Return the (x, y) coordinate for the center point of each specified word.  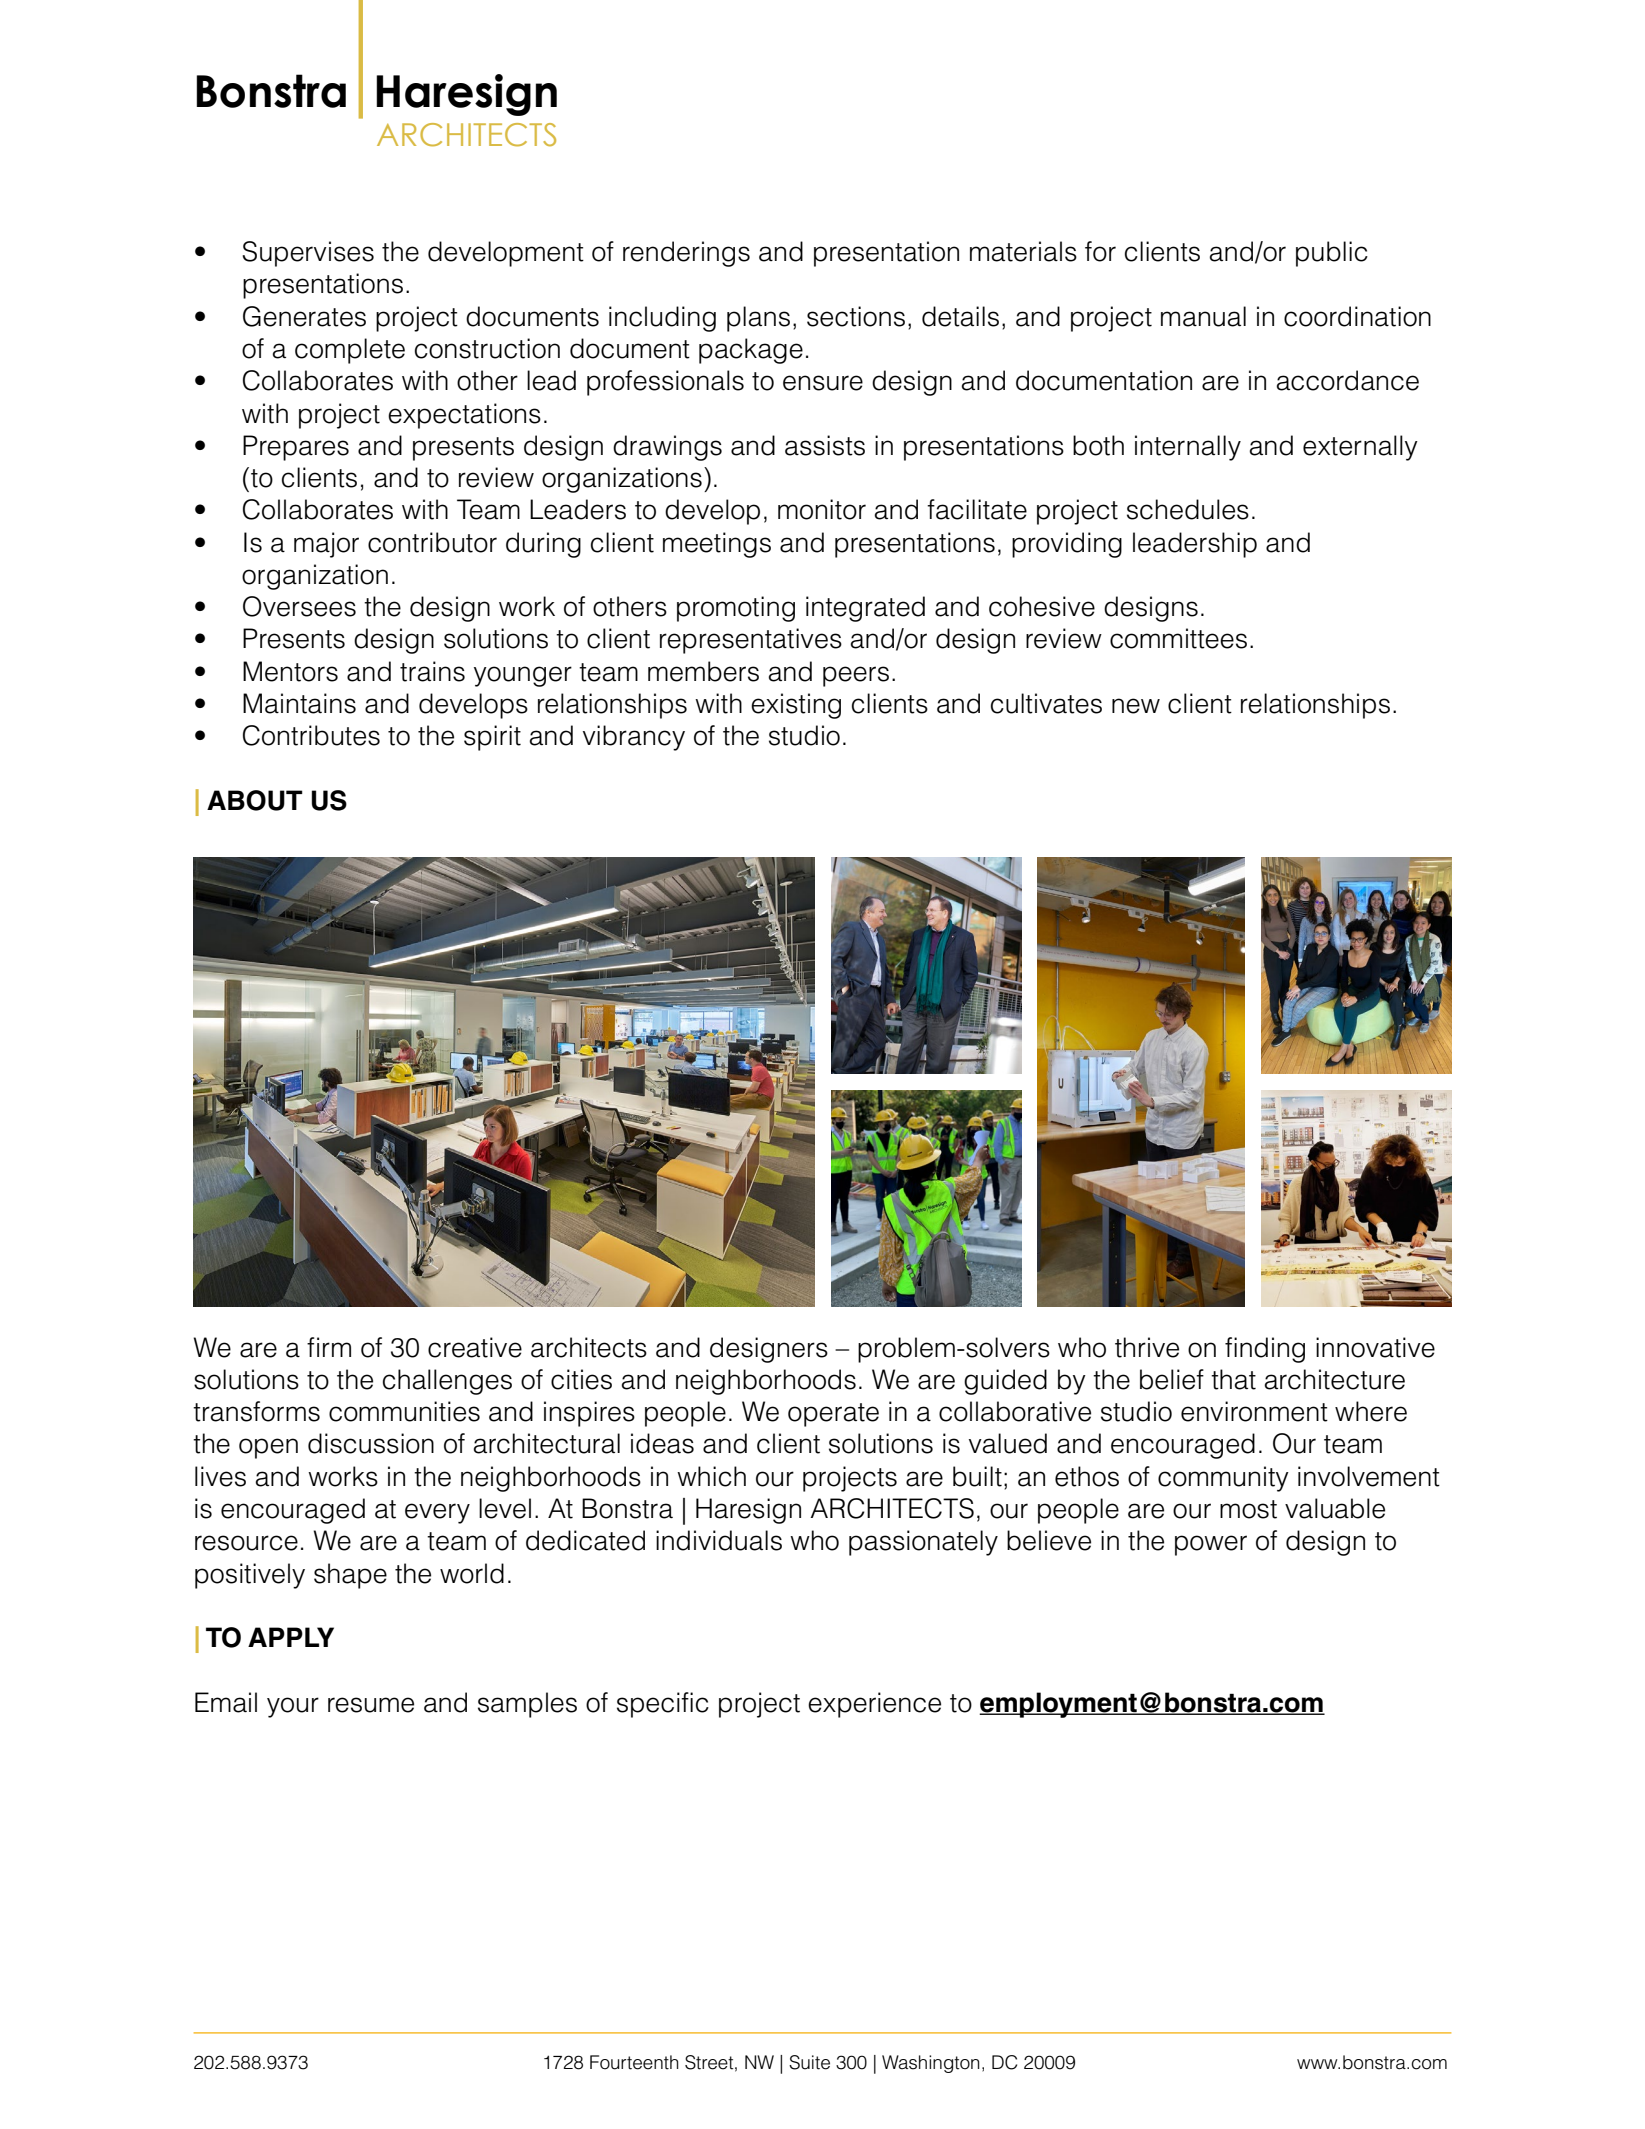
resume (371, 1705)
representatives (751, 641)
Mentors (290, 671)
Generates (304, 316)
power (1211, 1545)
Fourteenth (634, 2062)
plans (758, 319)
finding (1265, 1350)
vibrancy (634, 738)
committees (1178, 638)
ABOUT (255, 800)
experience (874, 1705)
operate (833, 1415)
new (1136, 706)
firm (329, 1347)
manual (1203, 316)
